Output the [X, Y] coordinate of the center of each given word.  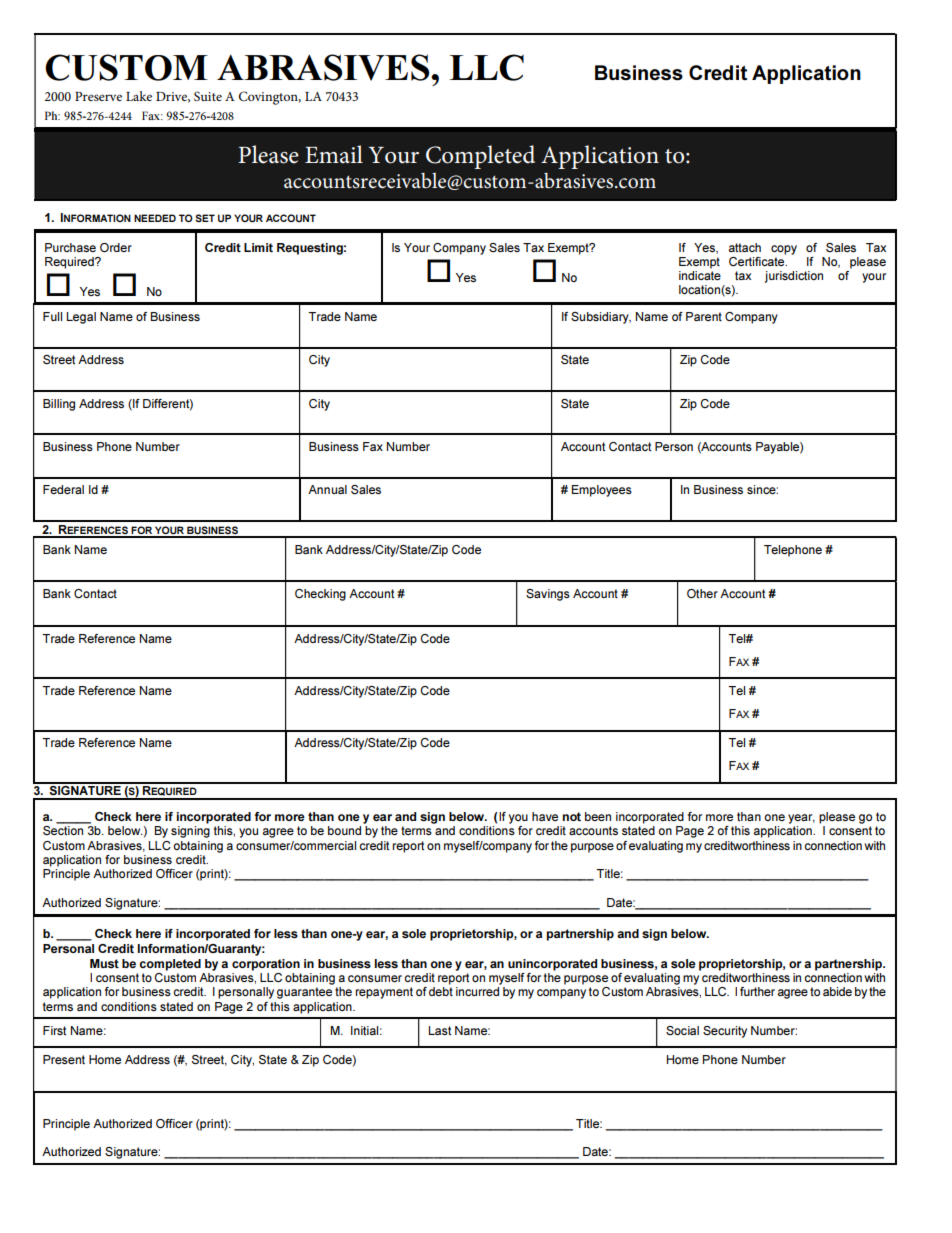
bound [344, 830]
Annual [327, 489]
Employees [602, 491]
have [545, 816]
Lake [139, 96]
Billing [59, 405]
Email [334, 154]
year [801, 819]
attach [745, 247]
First [54, 1030]
